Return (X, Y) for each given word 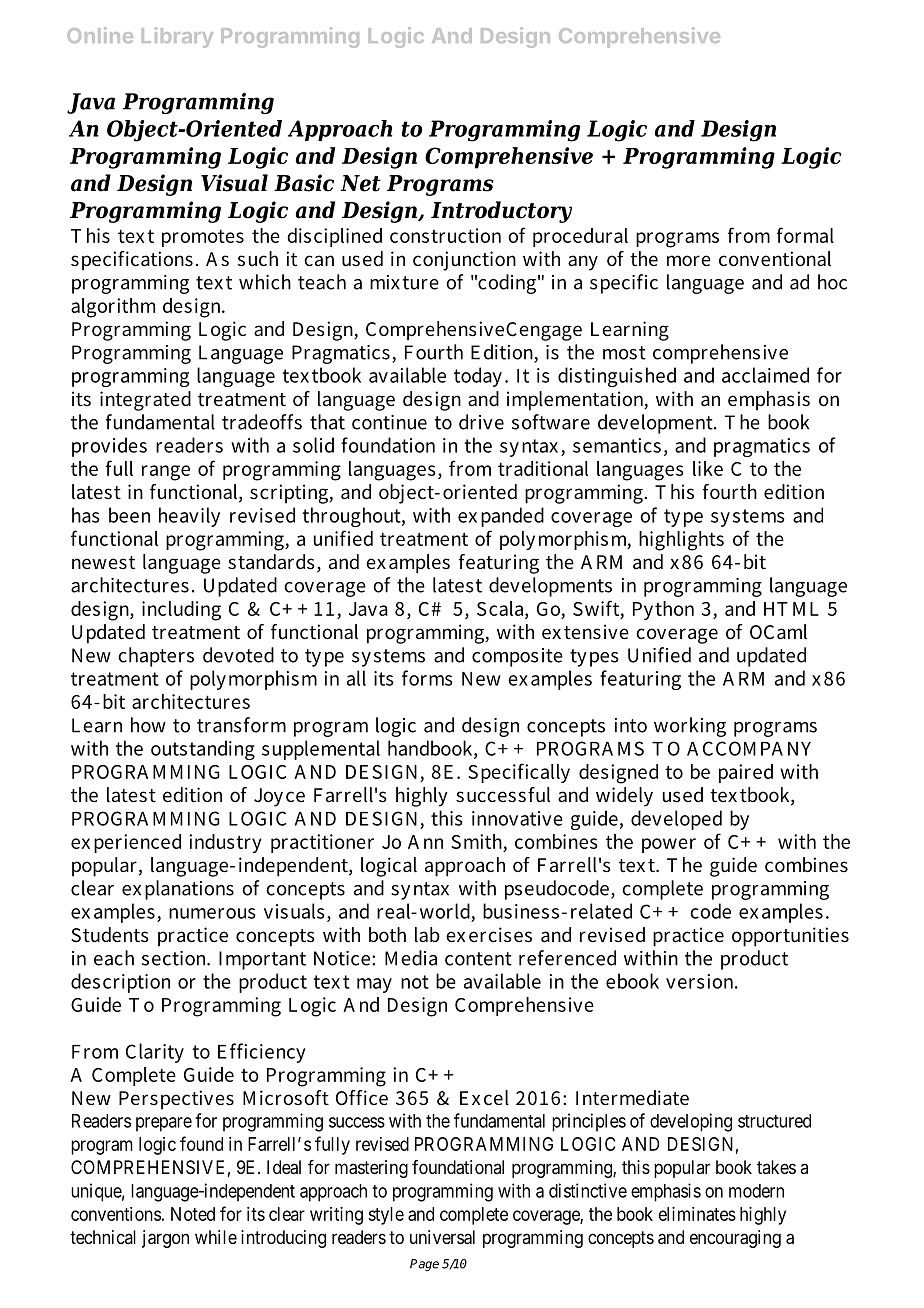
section (175, 958)
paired (746, 773)
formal (805, 235)
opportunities (790, 937)
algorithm (113, 308)
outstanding (203, 750)
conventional (775, 259)
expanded (501, 517)
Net (361, 183)
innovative (517, 818)
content (478, 959)
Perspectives (176, 1100)
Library (177, 37)
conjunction (464, 261)
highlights (681, 541)
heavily (189, 517)
